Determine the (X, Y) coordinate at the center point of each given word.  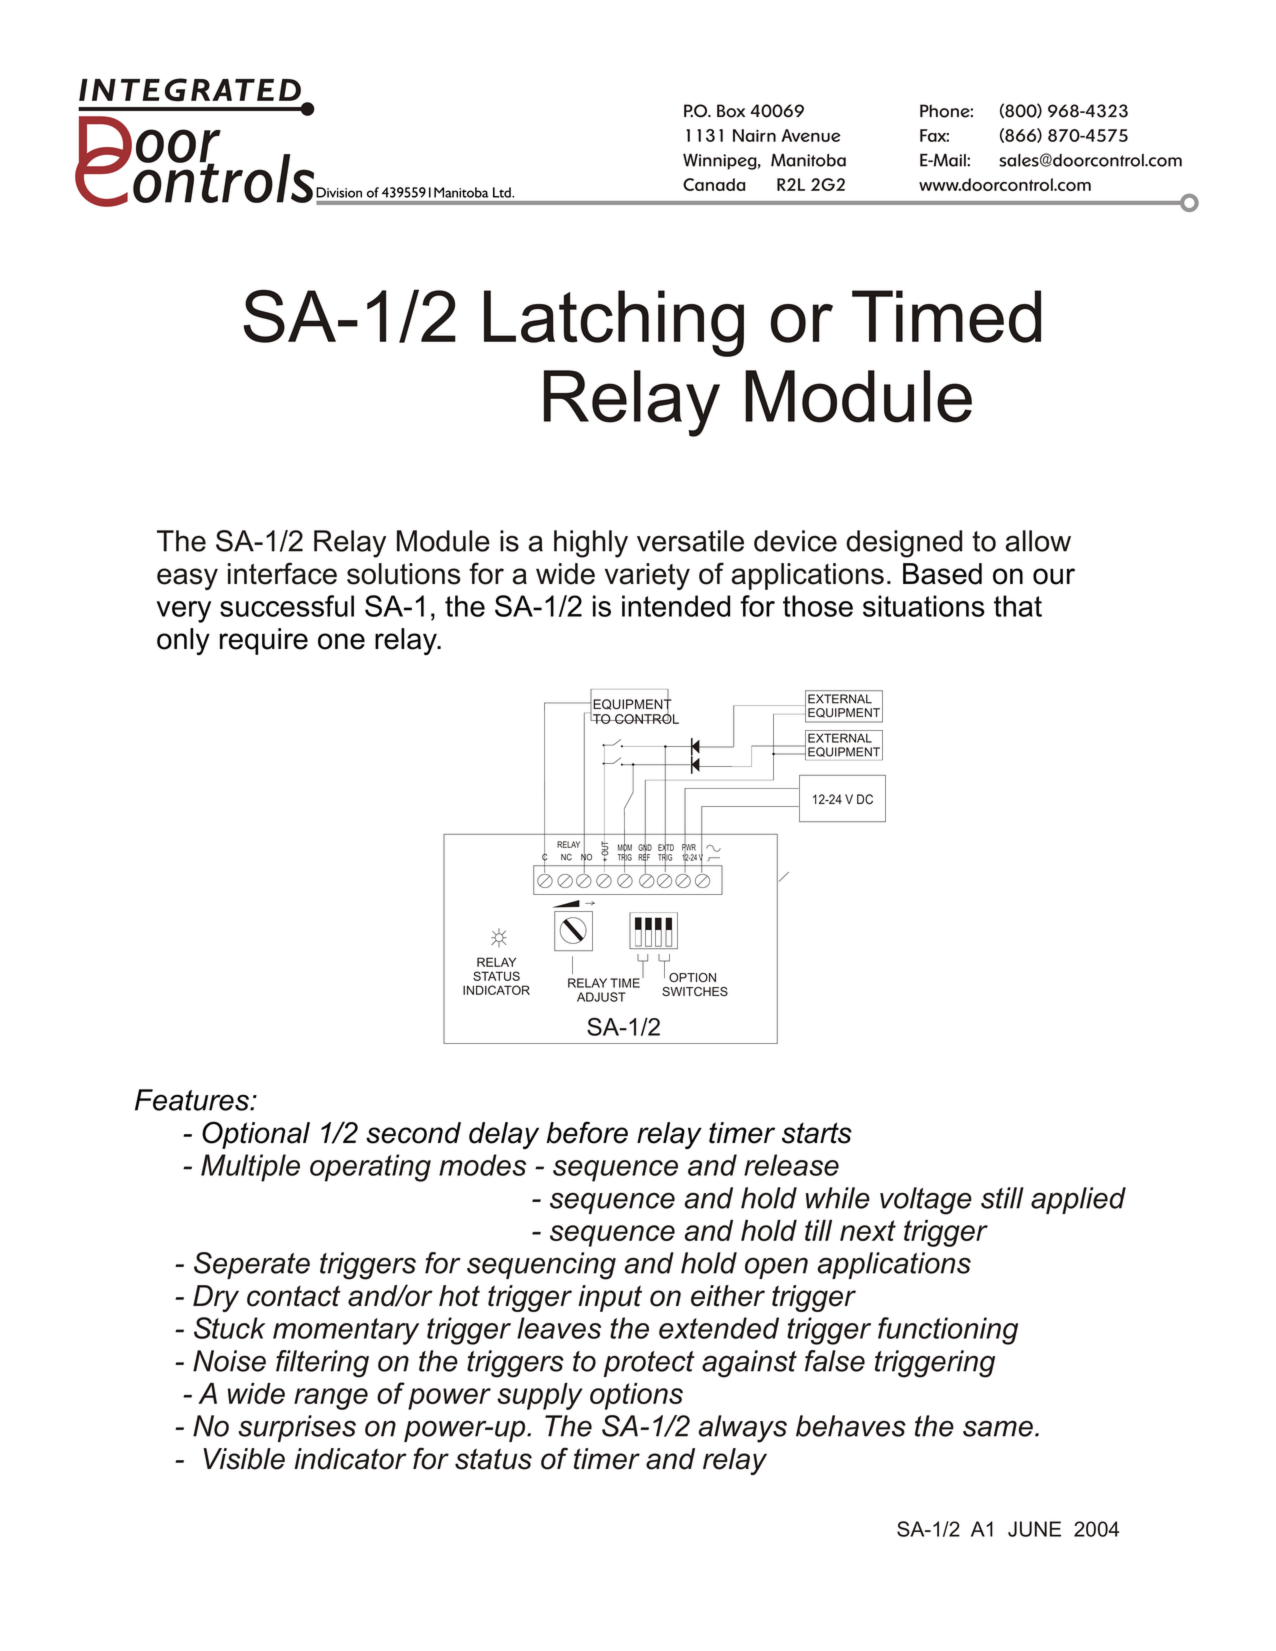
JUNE (1034, 1529)
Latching (614, 323)
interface (282, 573)
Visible (244, 1459)
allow (1038, 541)
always (742, 1429)
